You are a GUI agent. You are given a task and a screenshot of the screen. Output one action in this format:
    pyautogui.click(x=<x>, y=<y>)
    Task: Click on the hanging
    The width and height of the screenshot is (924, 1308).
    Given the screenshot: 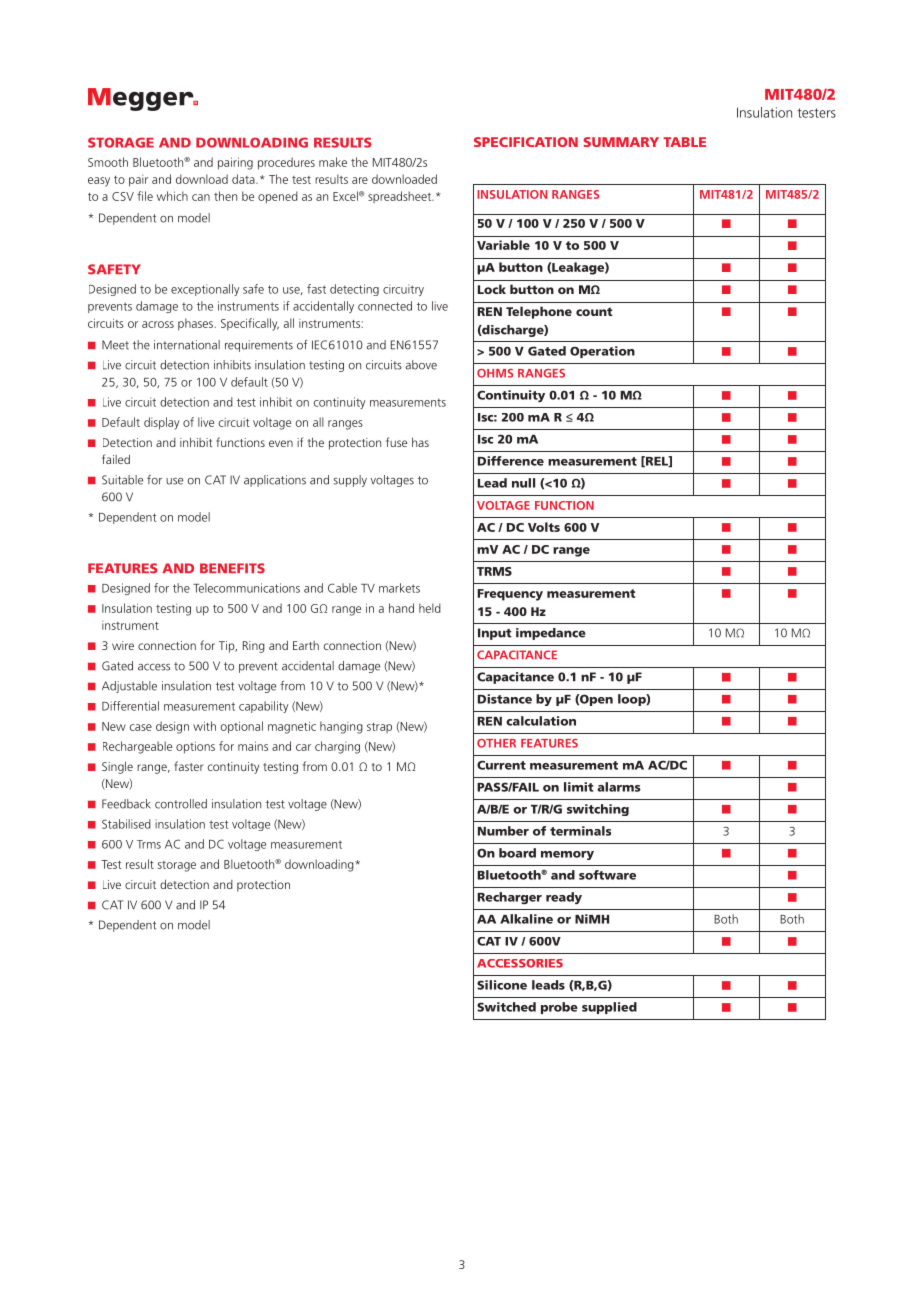 What is the action you would take?
    pyautogui.click(x=341, y=727)
